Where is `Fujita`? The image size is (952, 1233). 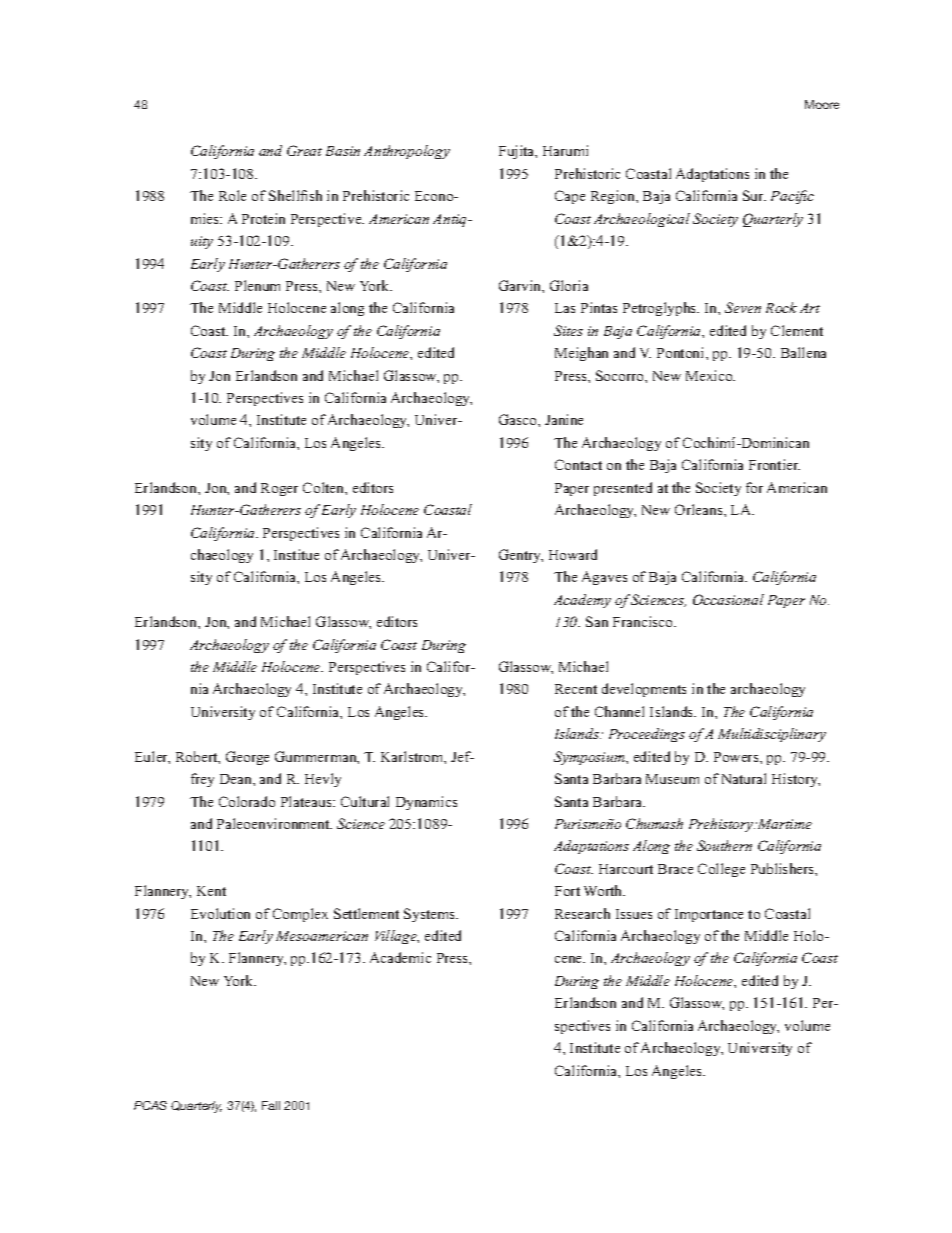
Fujita is located at coordinates (518, 152).
